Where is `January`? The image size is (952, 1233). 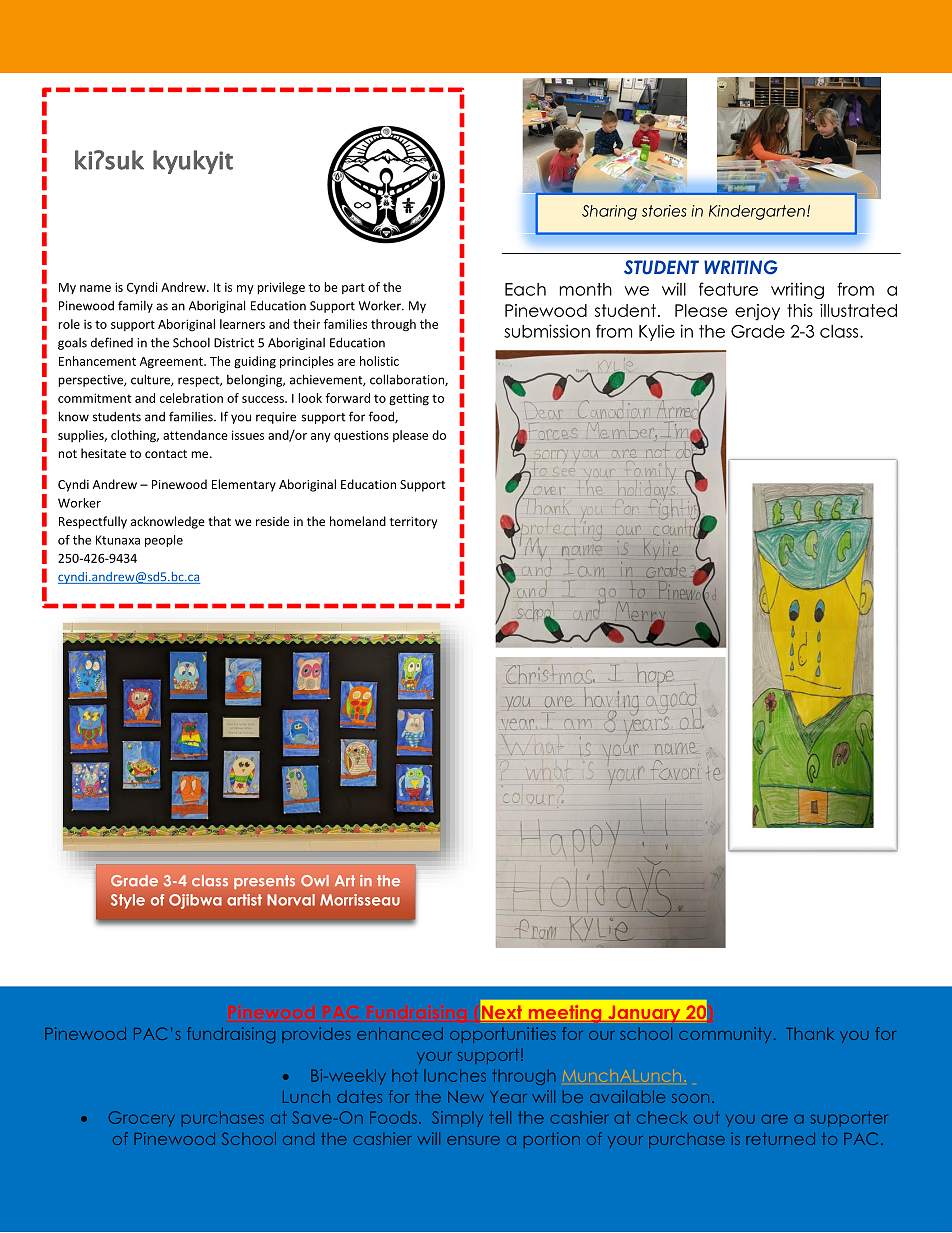
January is located at coordinates (644, 1014).
